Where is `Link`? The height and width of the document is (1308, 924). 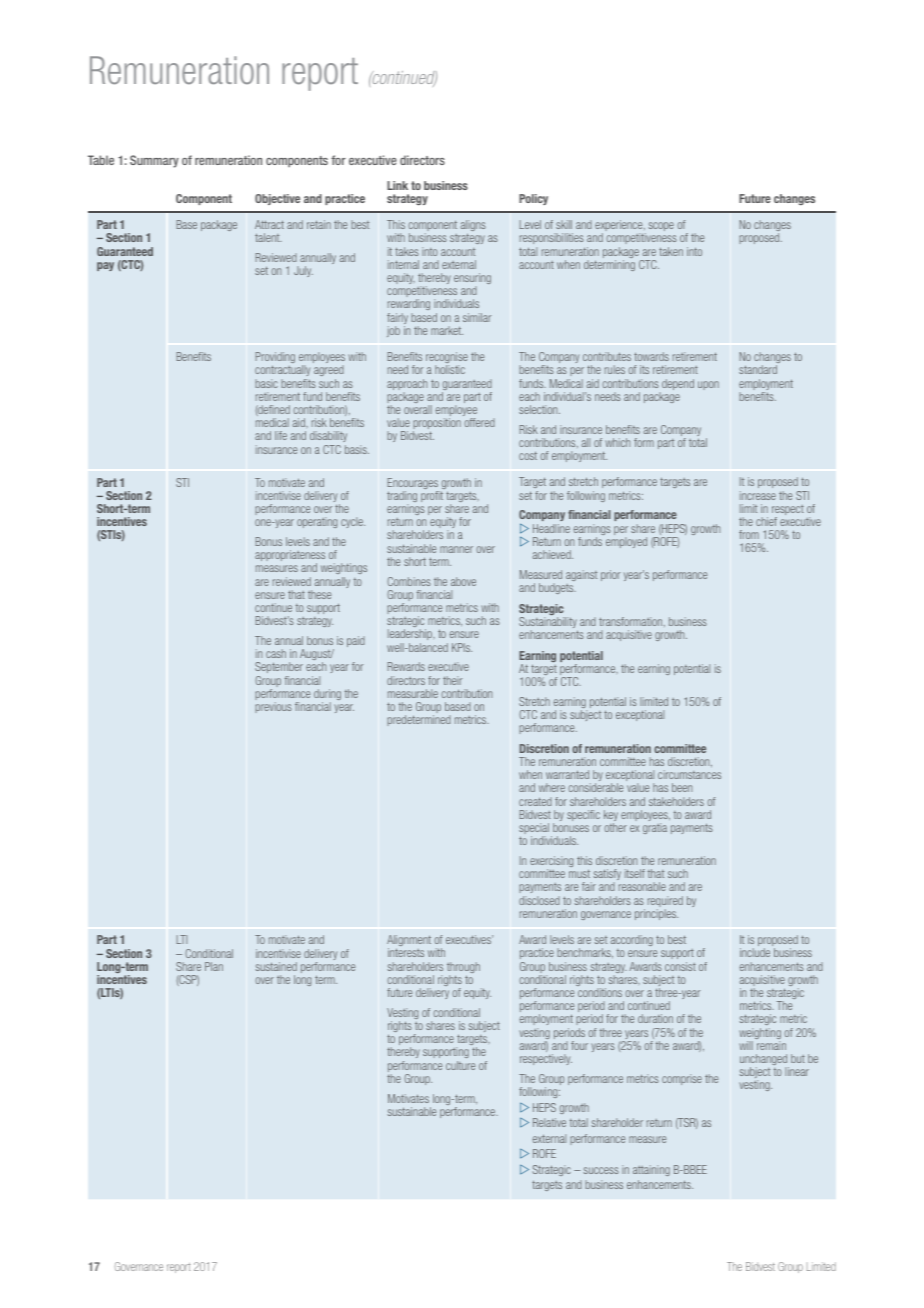
Link is located at coordinates (397, 185).
